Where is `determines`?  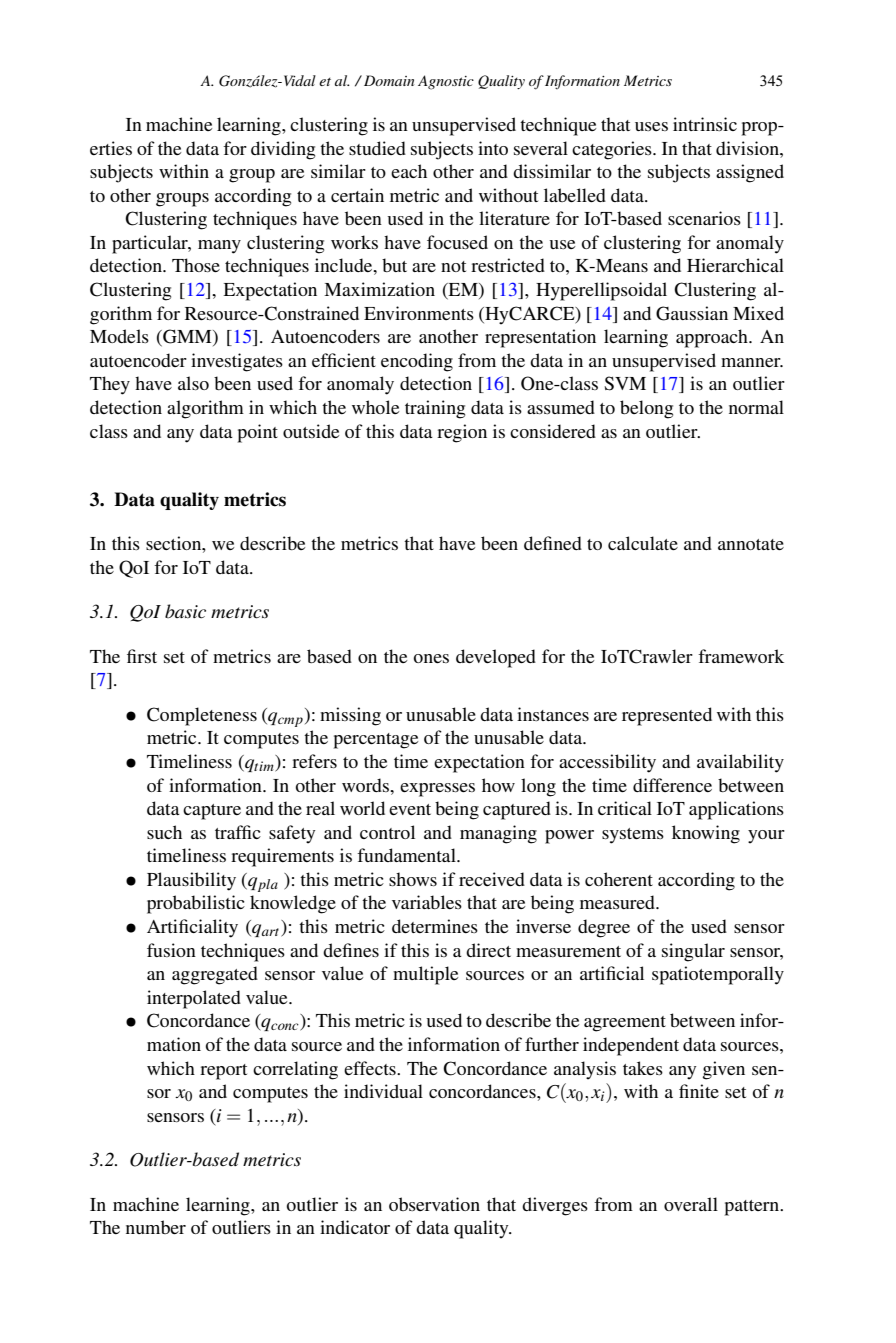
determines is located at coordinates (435, 926).
